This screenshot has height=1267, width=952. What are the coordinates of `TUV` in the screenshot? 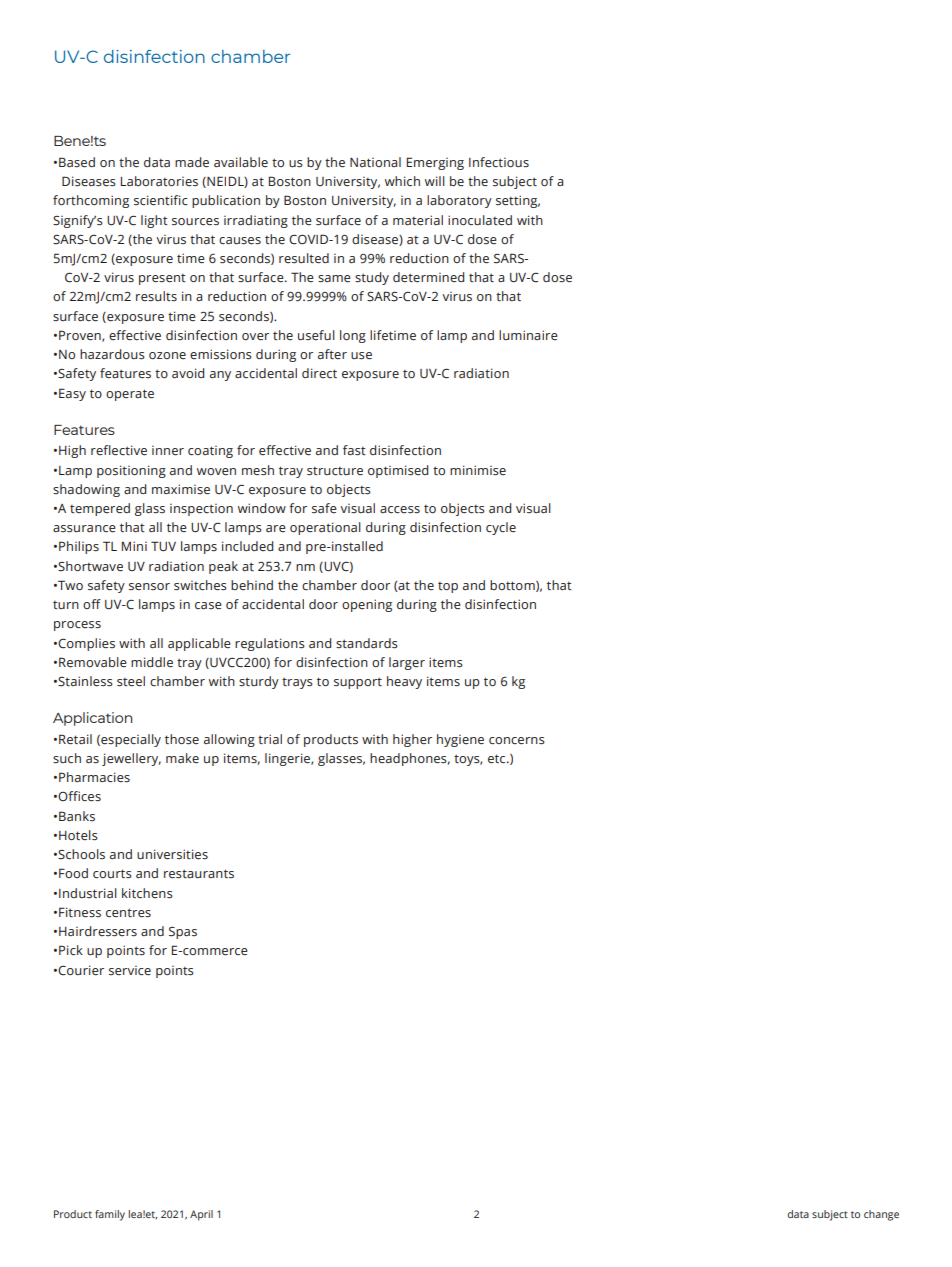 It's located at (163, 546).
